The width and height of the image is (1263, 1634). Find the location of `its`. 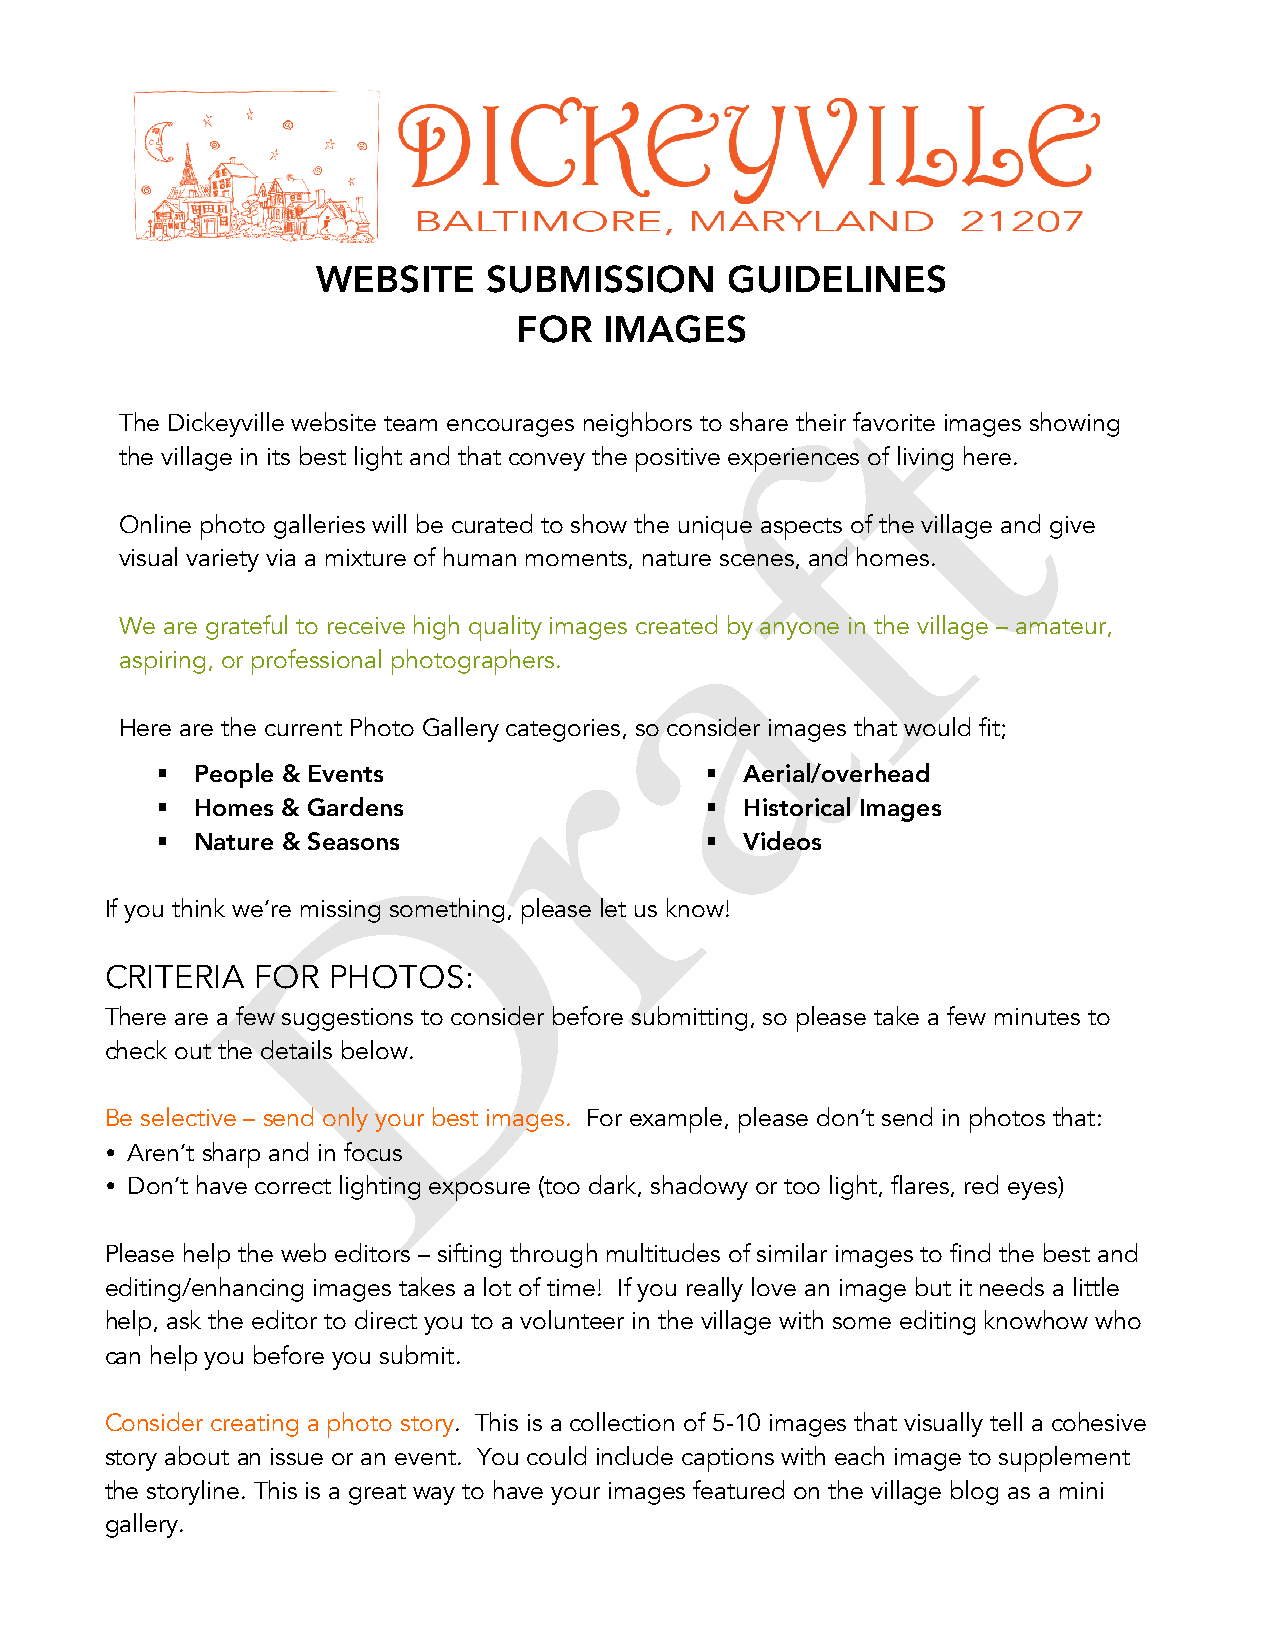

its is located at coordinates (279, 456).
